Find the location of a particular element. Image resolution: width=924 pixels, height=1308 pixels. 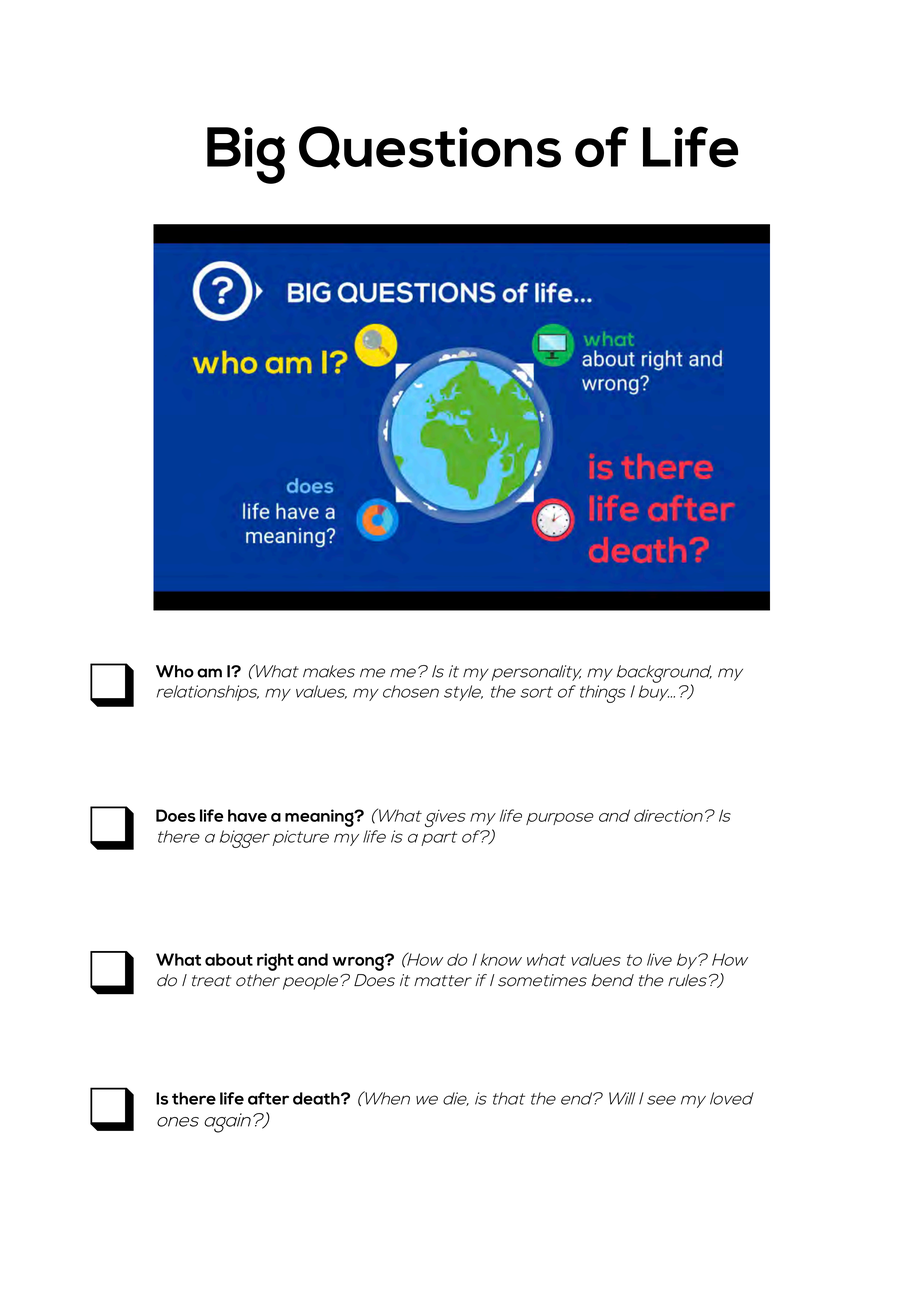

have is located at coordinates (247, 815).
